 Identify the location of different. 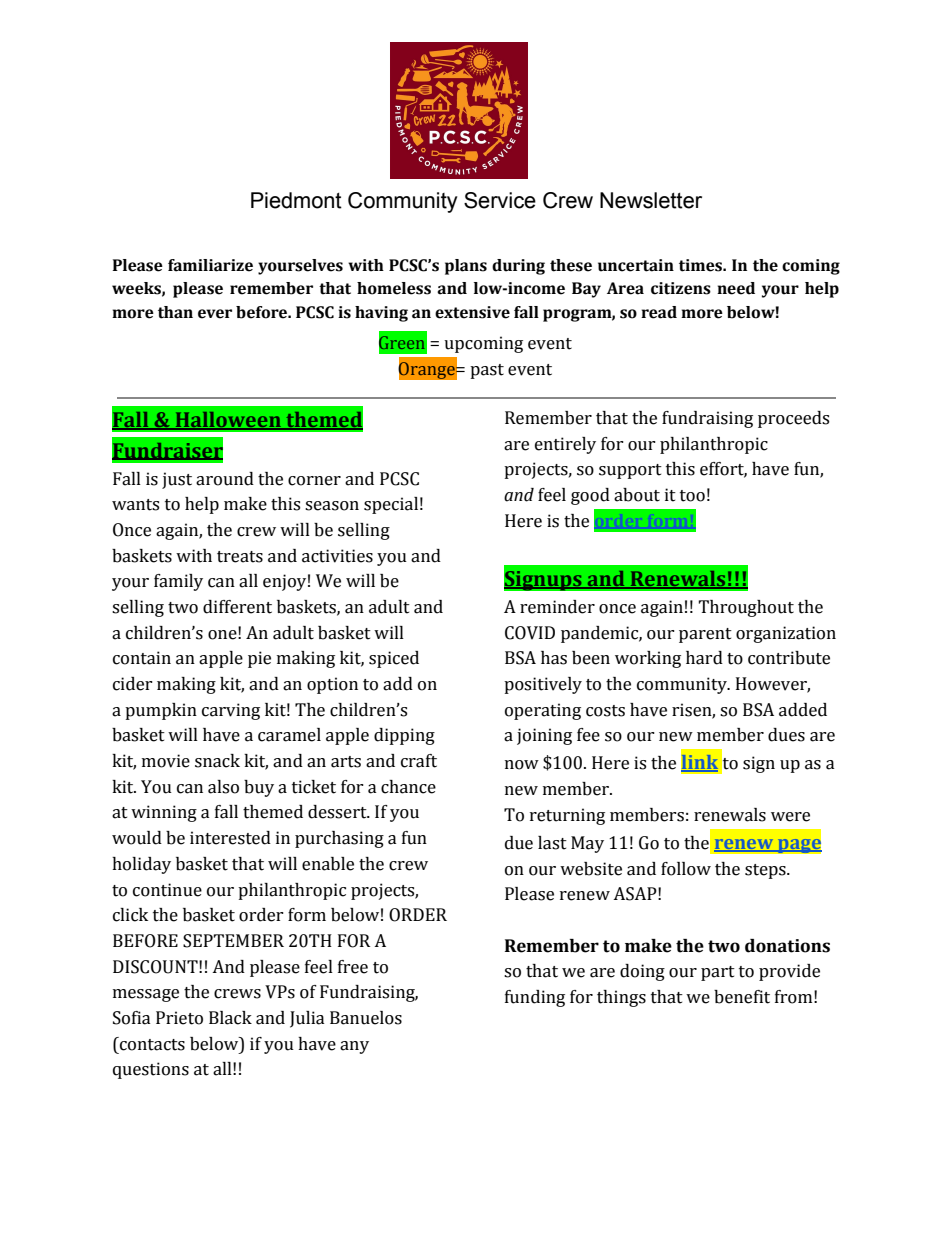
(237, 607).
